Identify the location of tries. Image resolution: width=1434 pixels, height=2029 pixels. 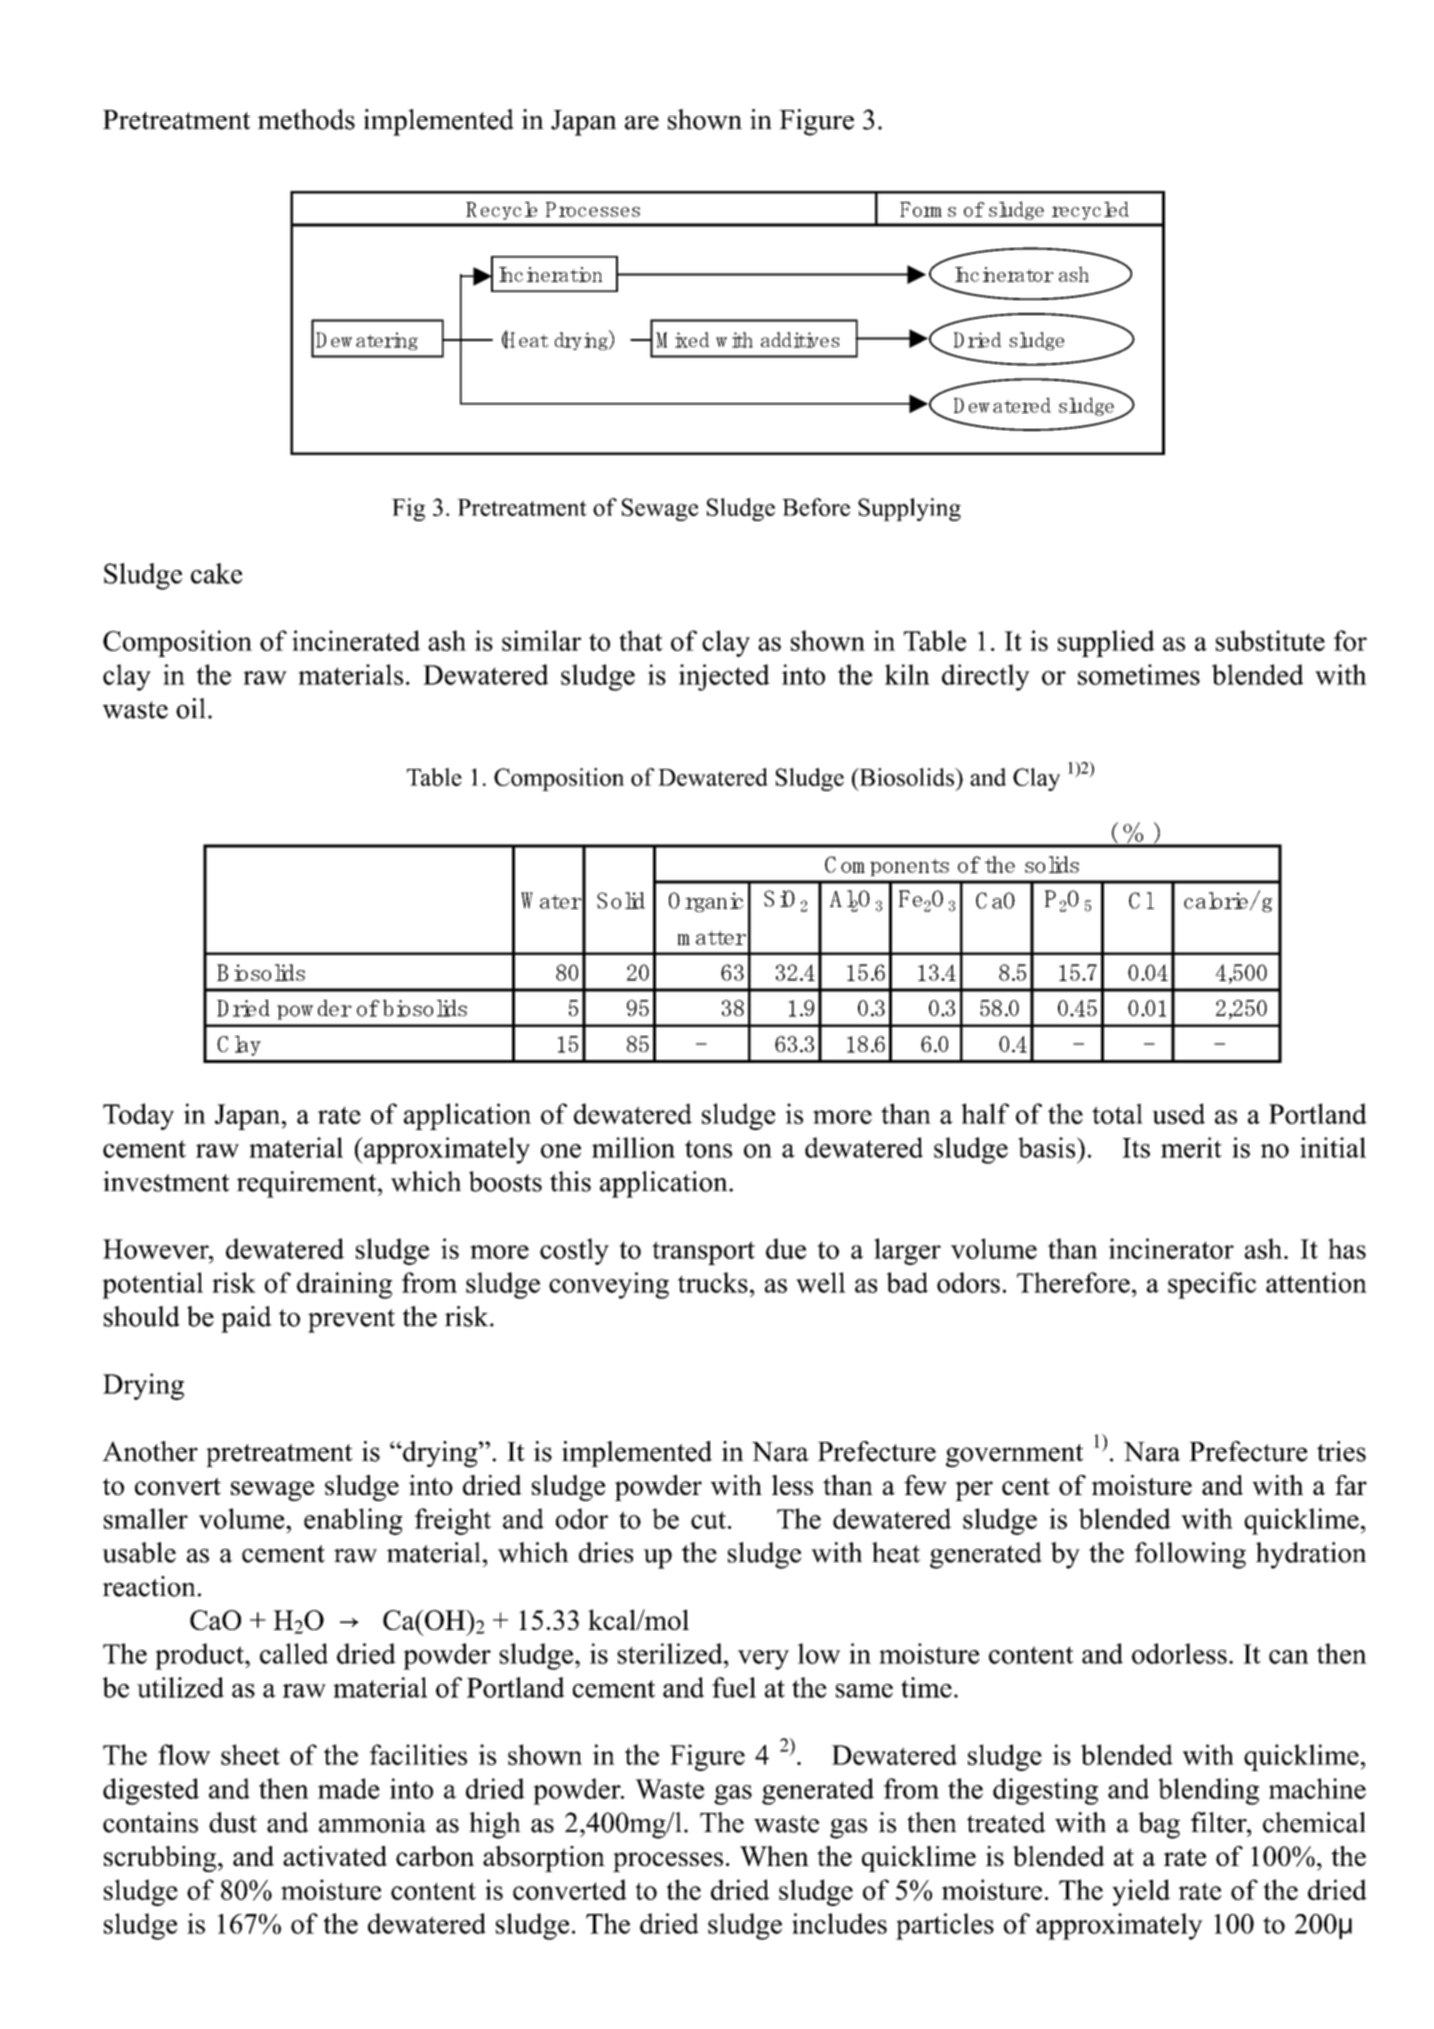
(1341, 1451).
